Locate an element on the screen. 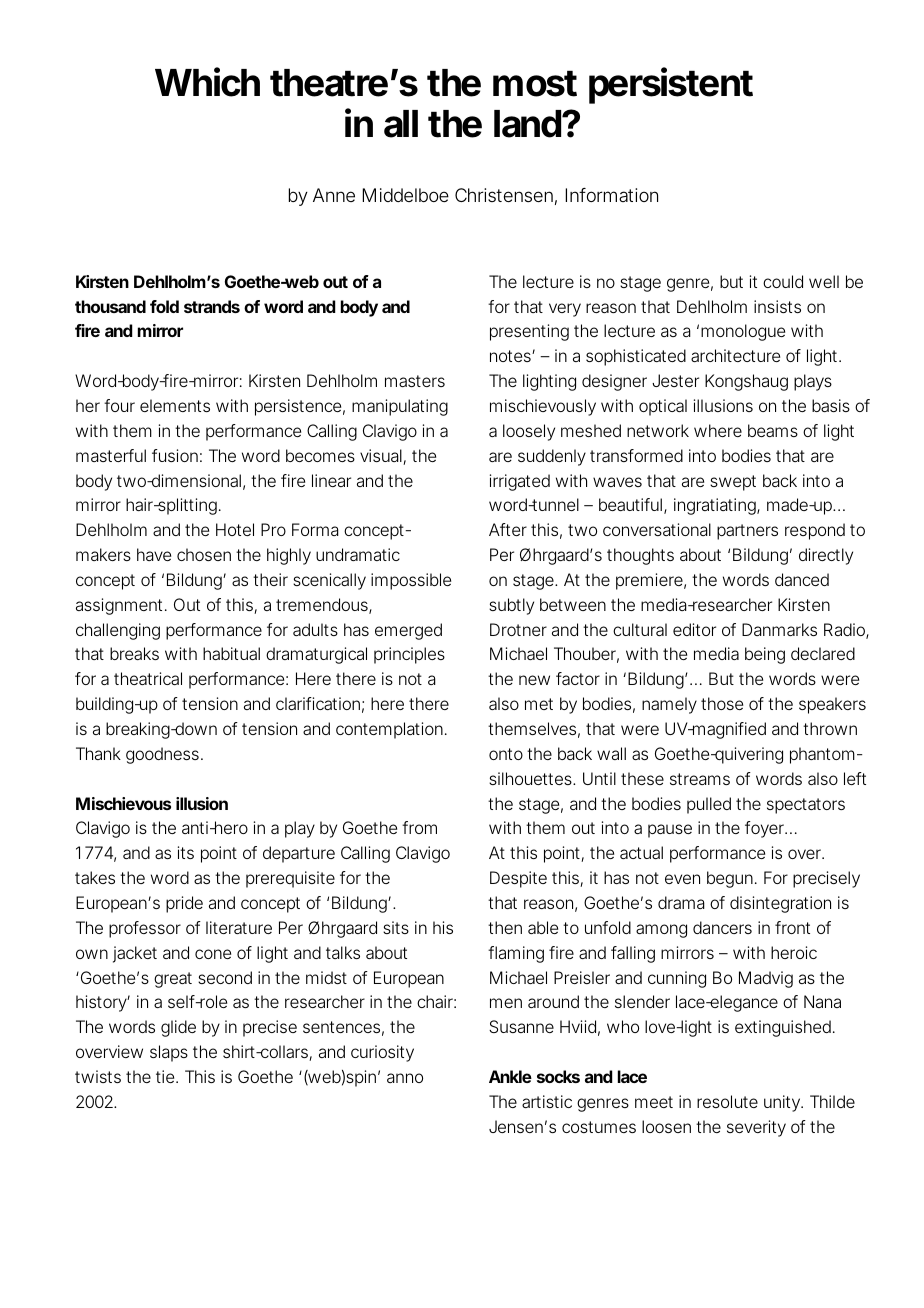 Image resolution: width=924 pixels, height=1308 pixels. thousand is located at coordinates (110, 306).
